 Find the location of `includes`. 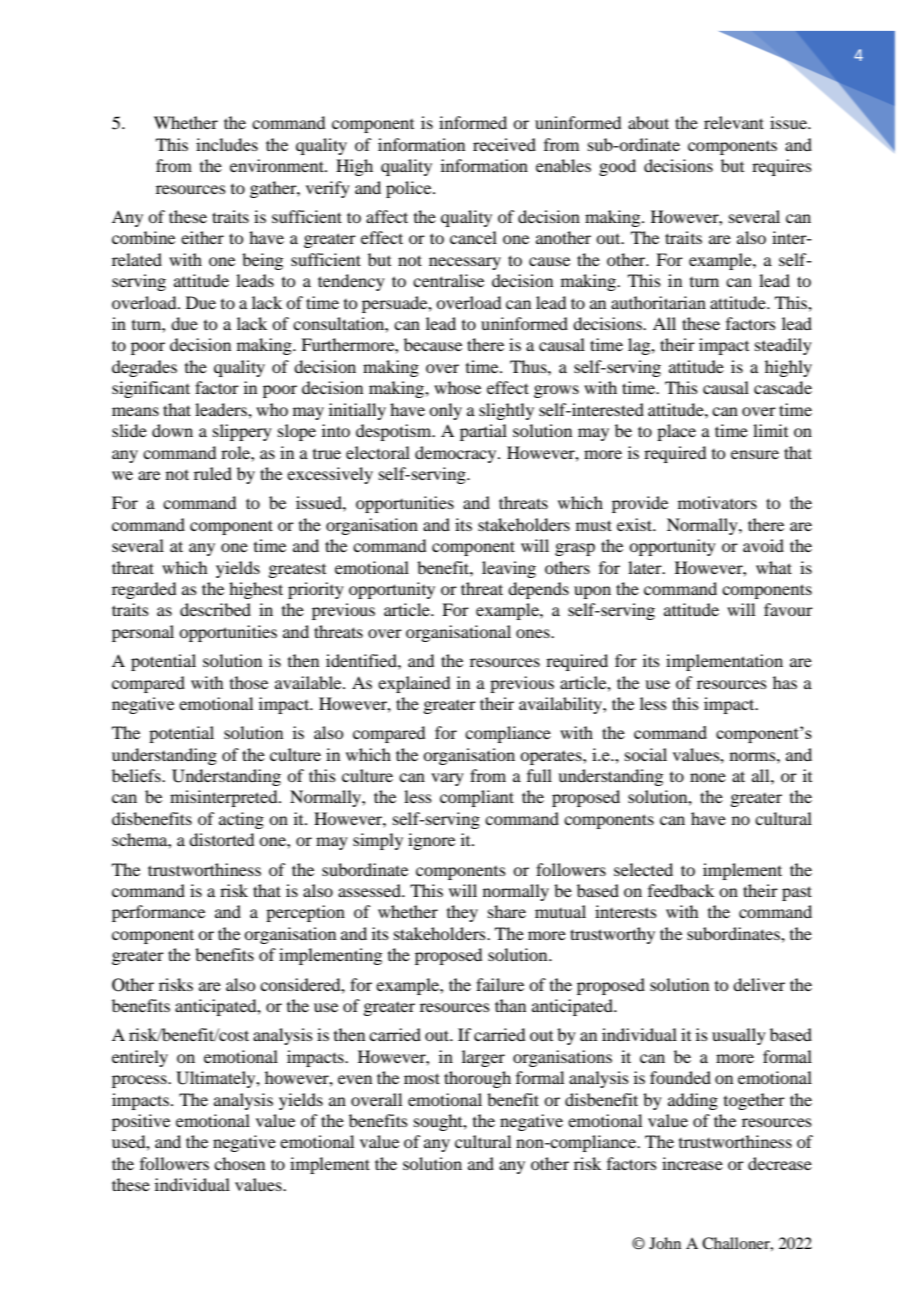

includes is located at coordinates (227, 144).
